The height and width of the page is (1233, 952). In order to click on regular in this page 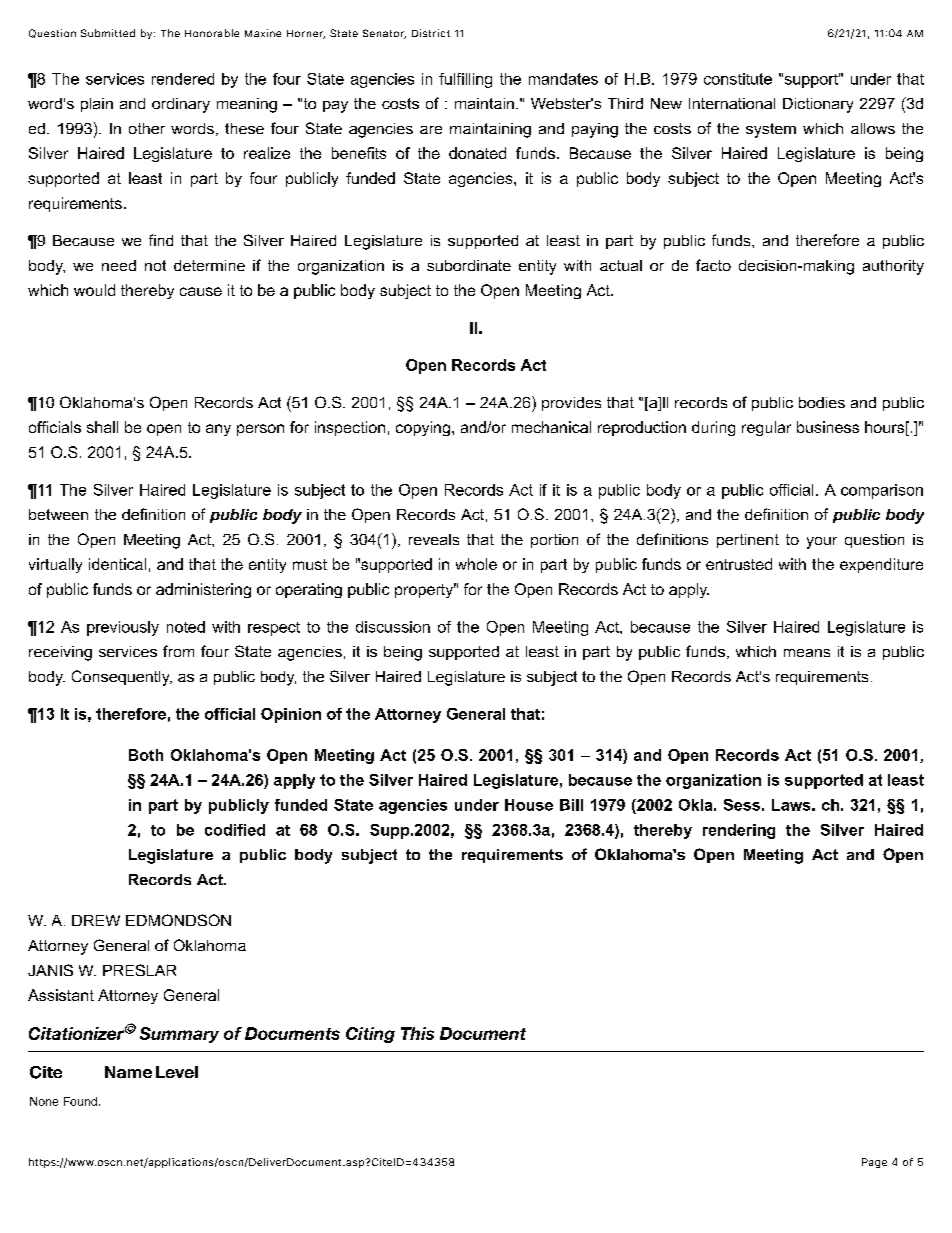, I will do `click(766, 428)`.
